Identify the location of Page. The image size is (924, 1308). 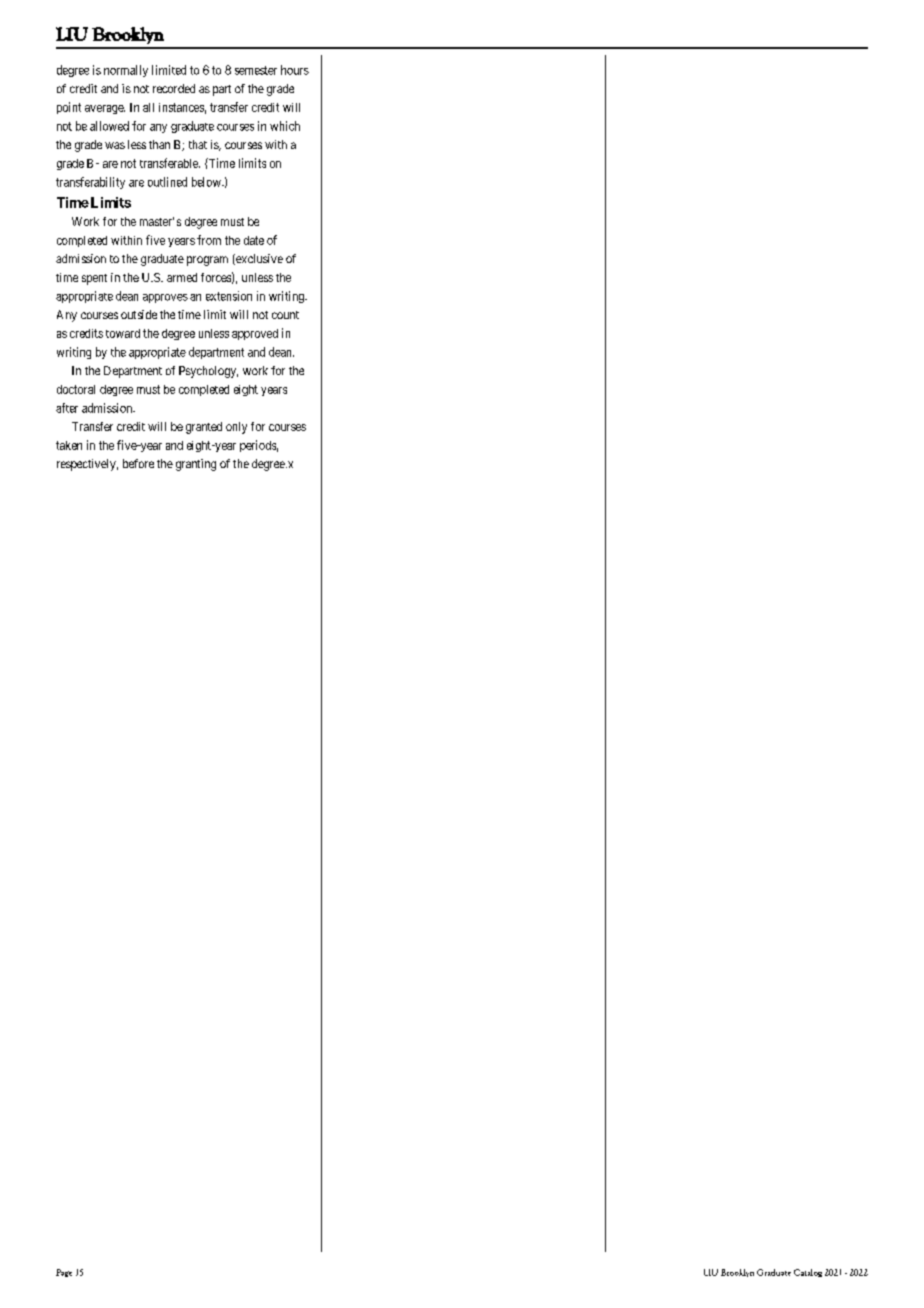
(64, 1273).
